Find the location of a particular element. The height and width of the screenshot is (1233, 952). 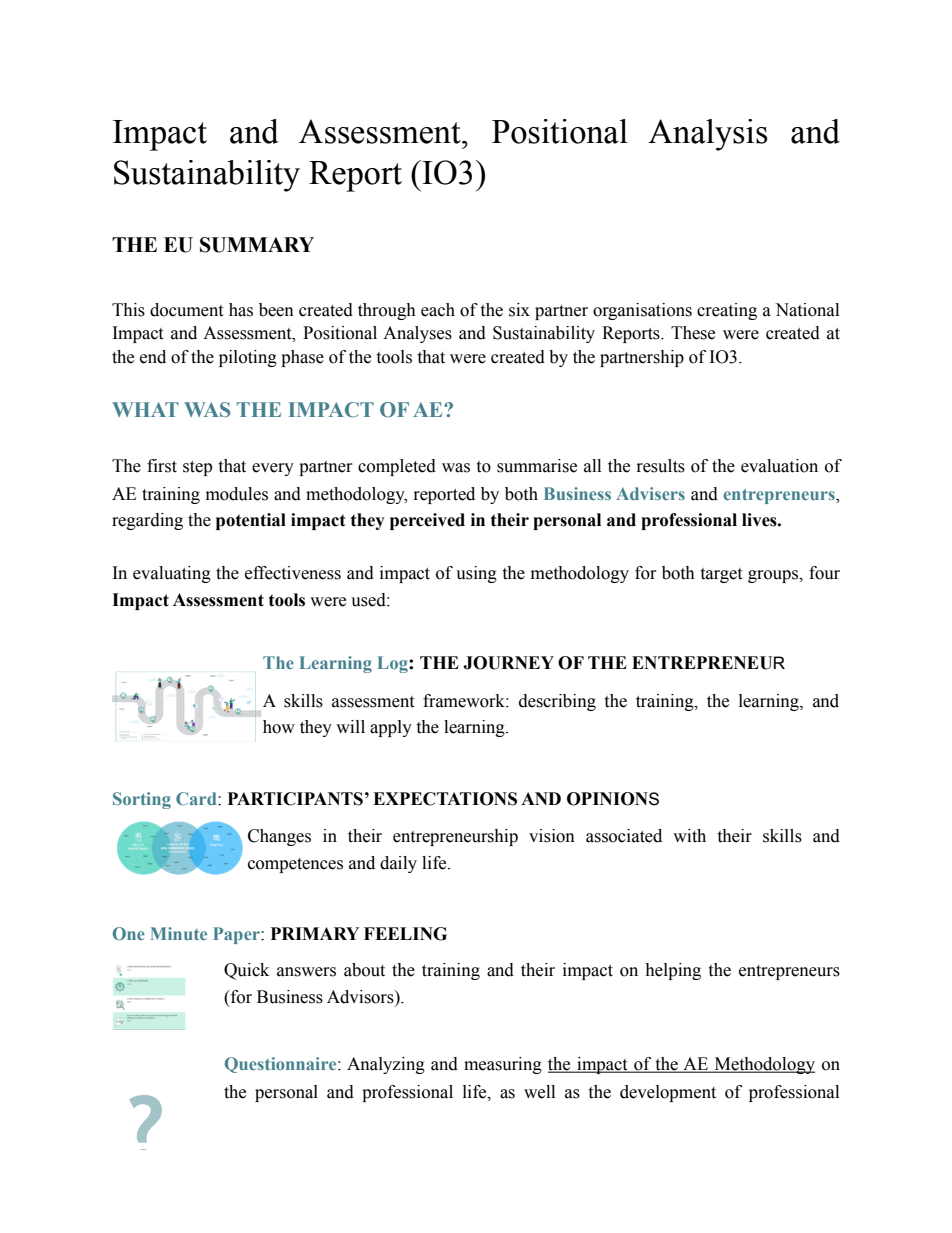

step is located at coordinates (197, 468).
